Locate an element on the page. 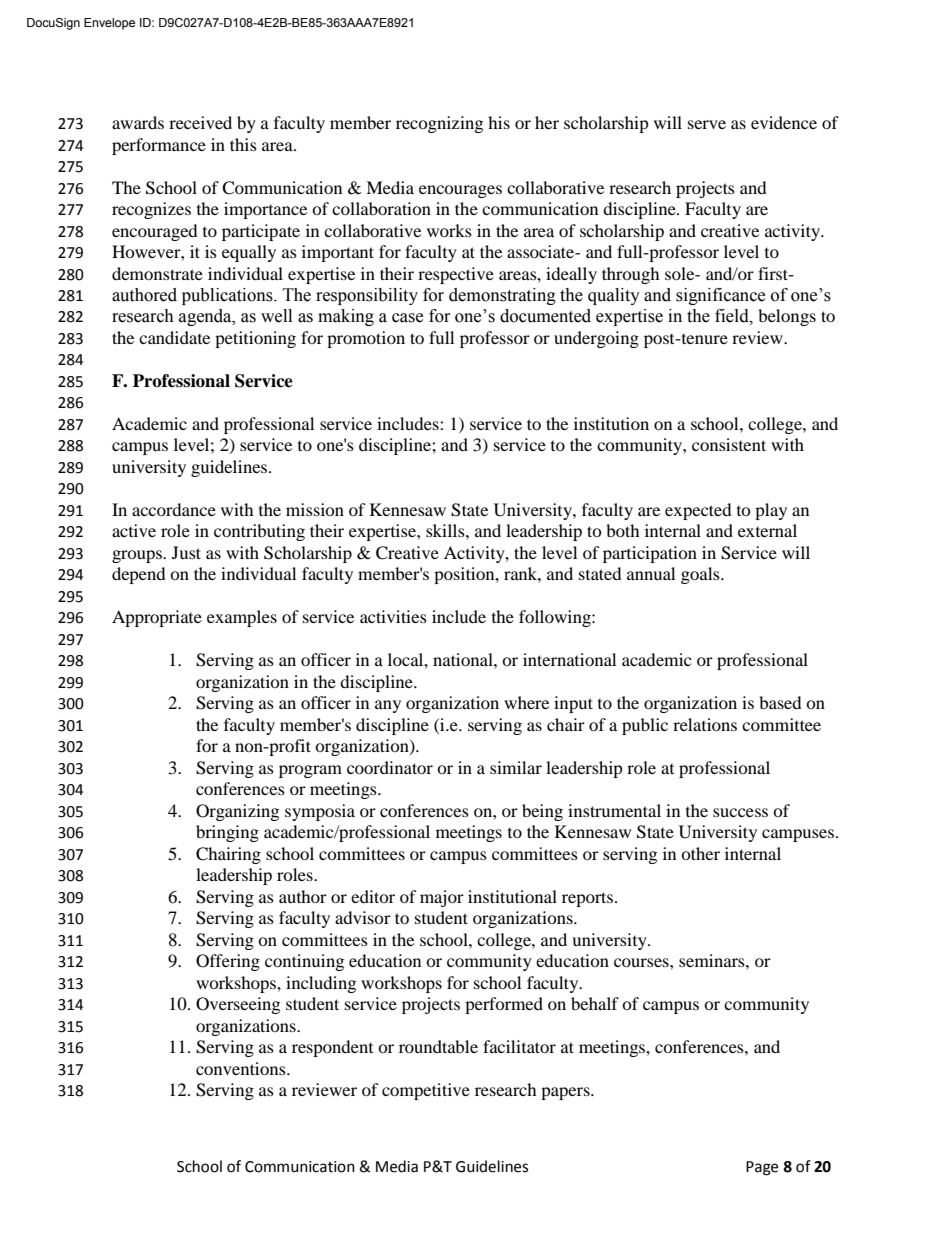 This image has height=1233, width=952. mission is located at coordinates (315, 509).
